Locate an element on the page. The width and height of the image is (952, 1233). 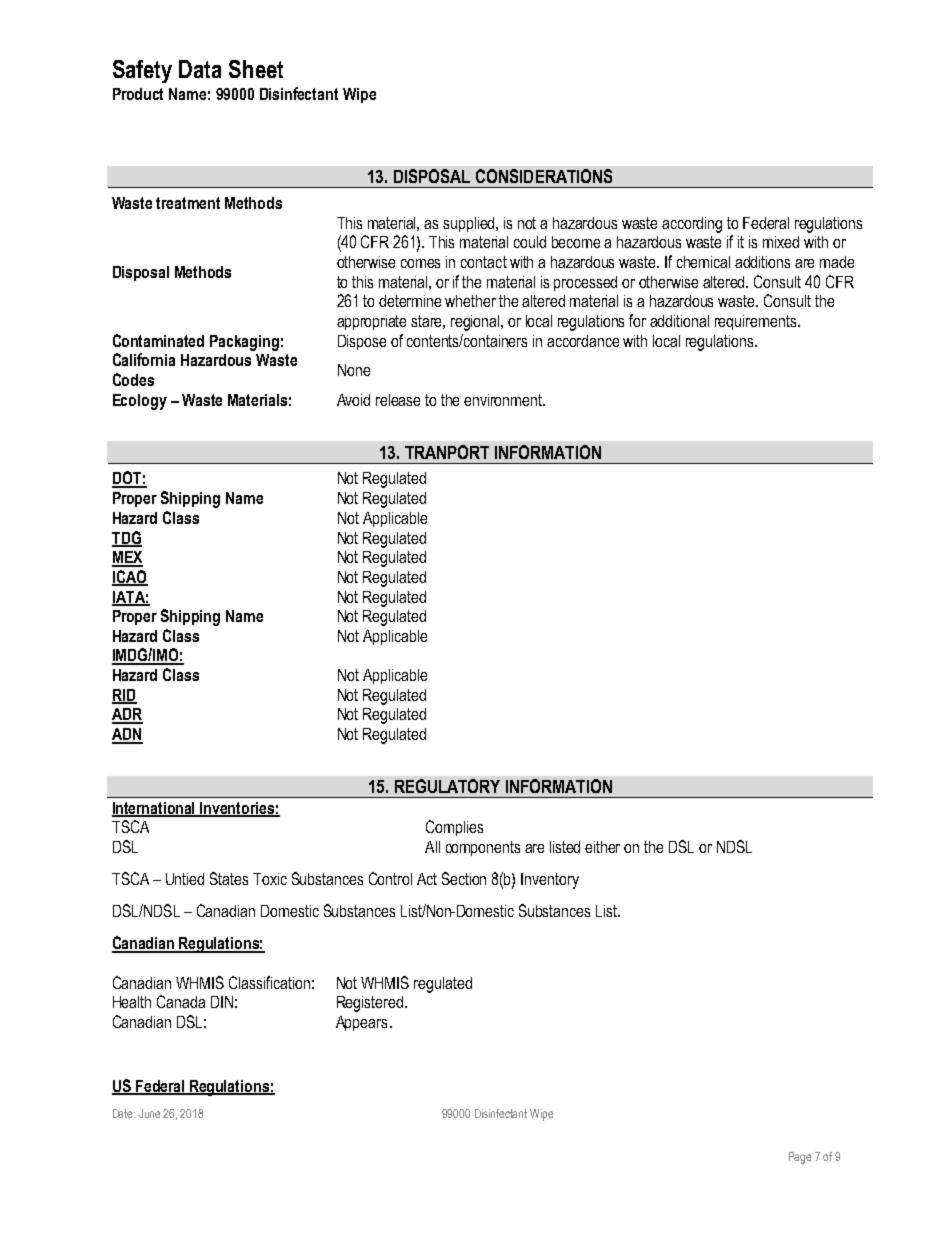
requirements is located at coordinates (755, 322).
